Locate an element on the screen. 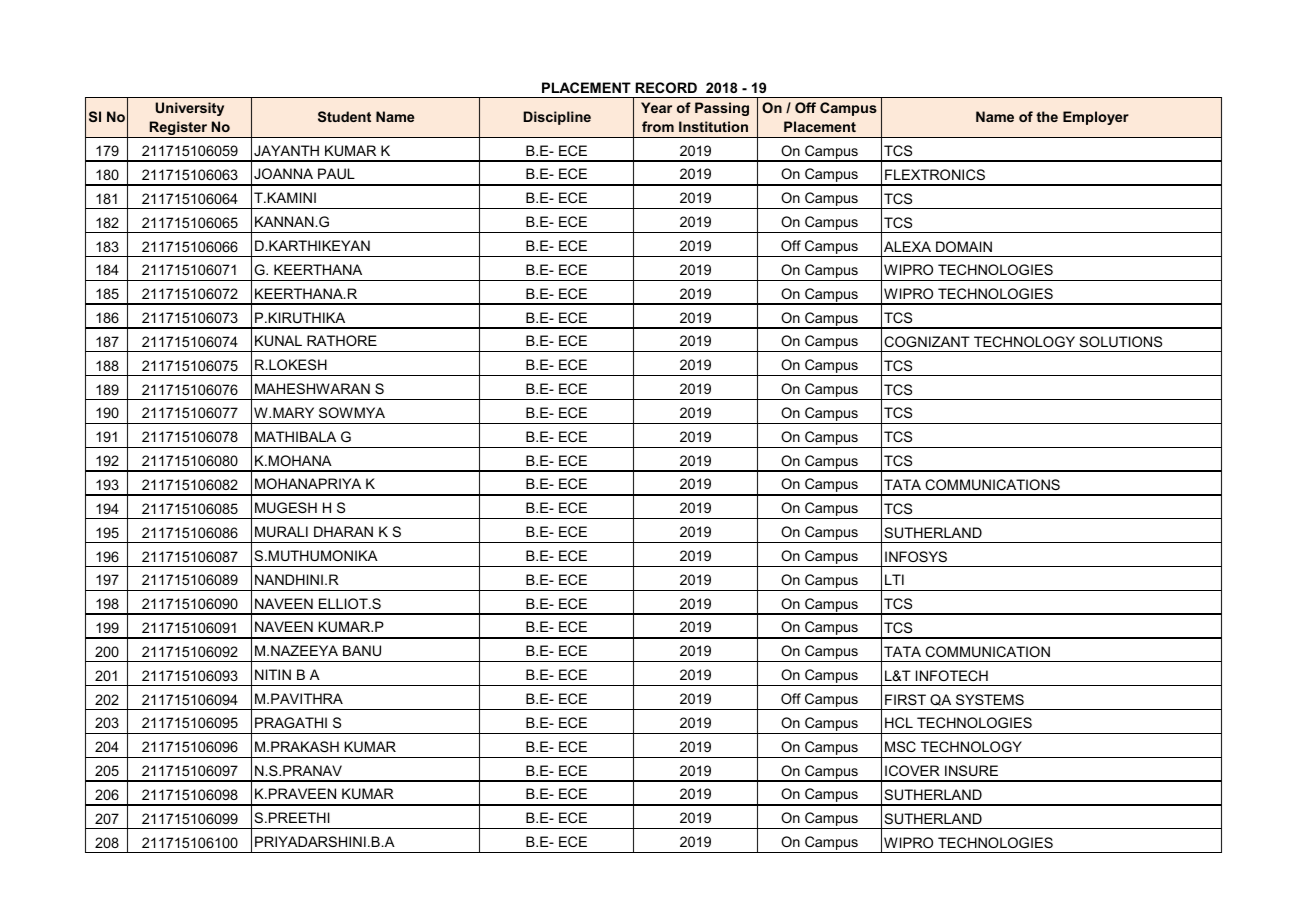  Year is located at coordinates (656, 107).
